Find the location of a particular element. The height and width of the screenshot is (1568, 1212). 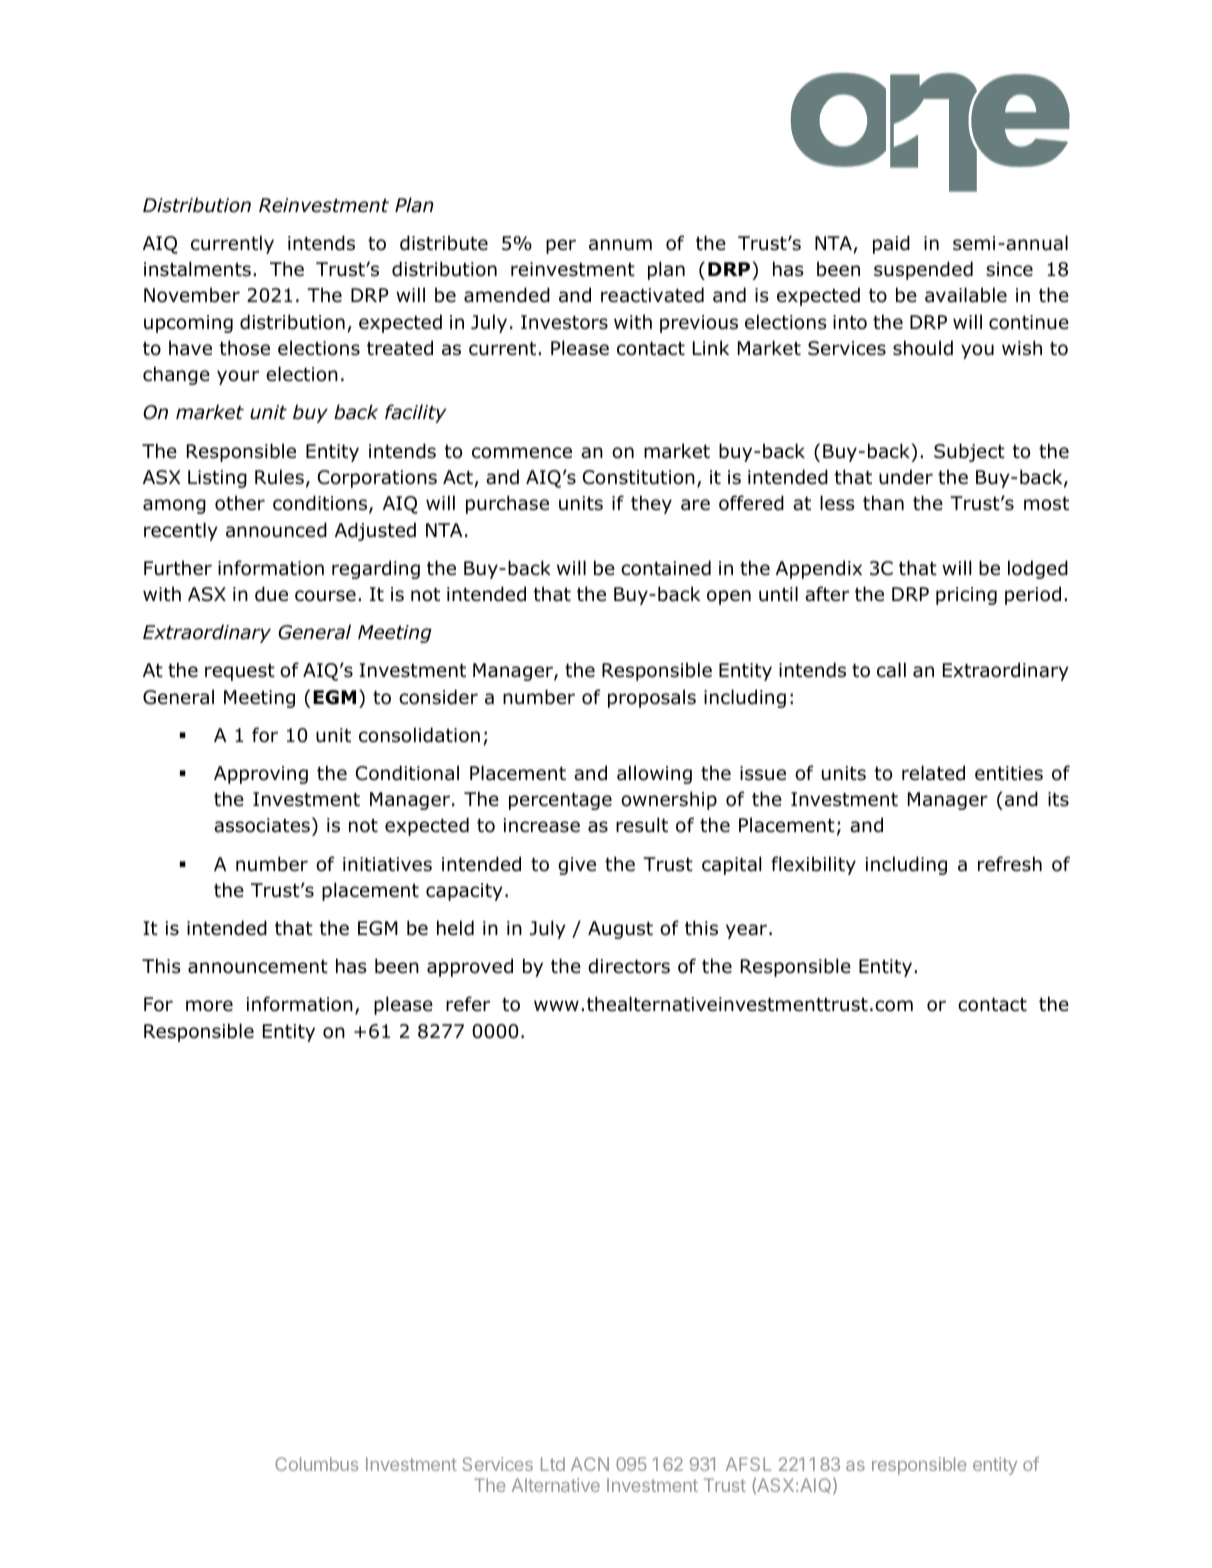

call is located at coordinates (891, 670).
